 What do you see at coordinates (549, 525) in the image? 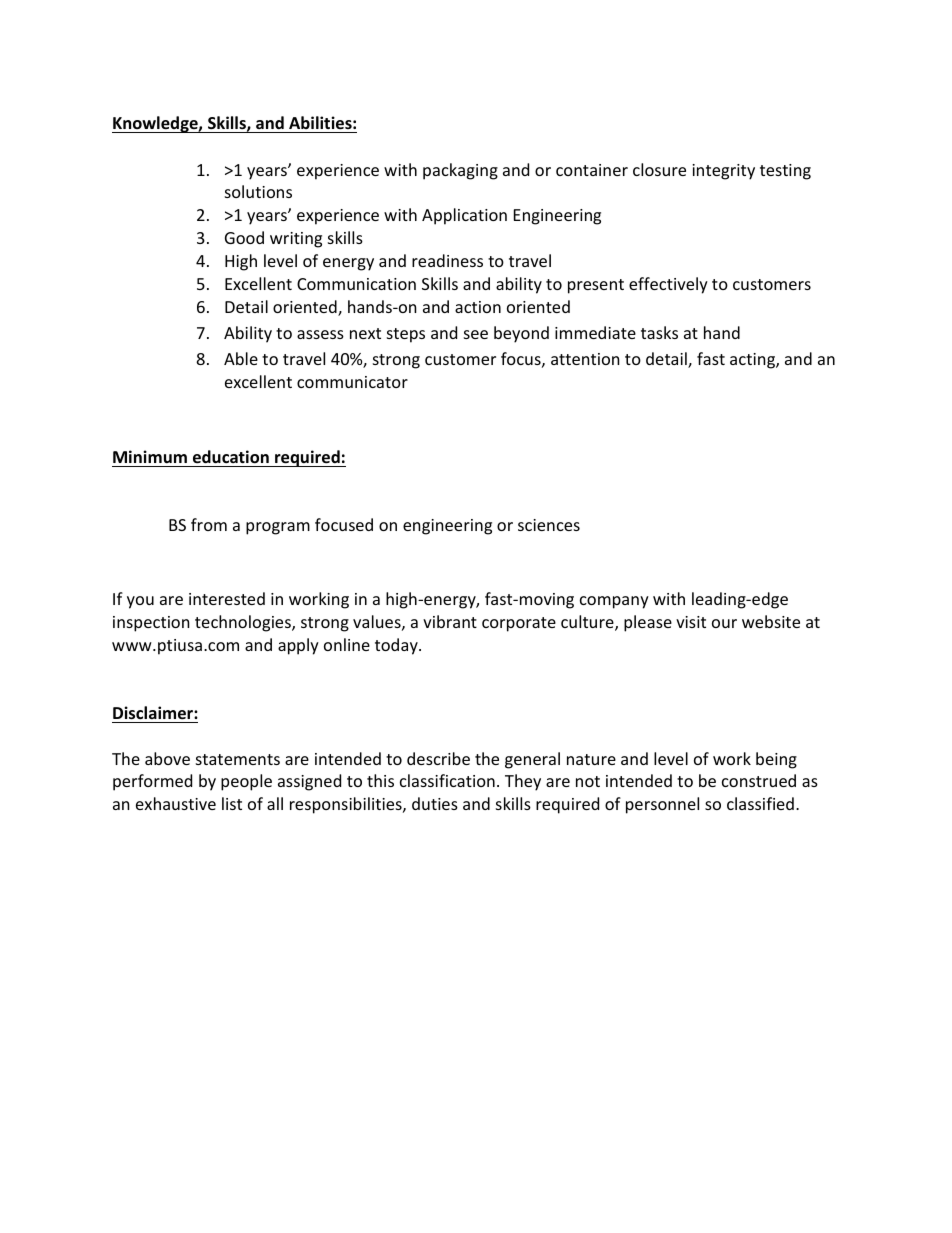
I see `sciences` at bounding box center [549, 525].
